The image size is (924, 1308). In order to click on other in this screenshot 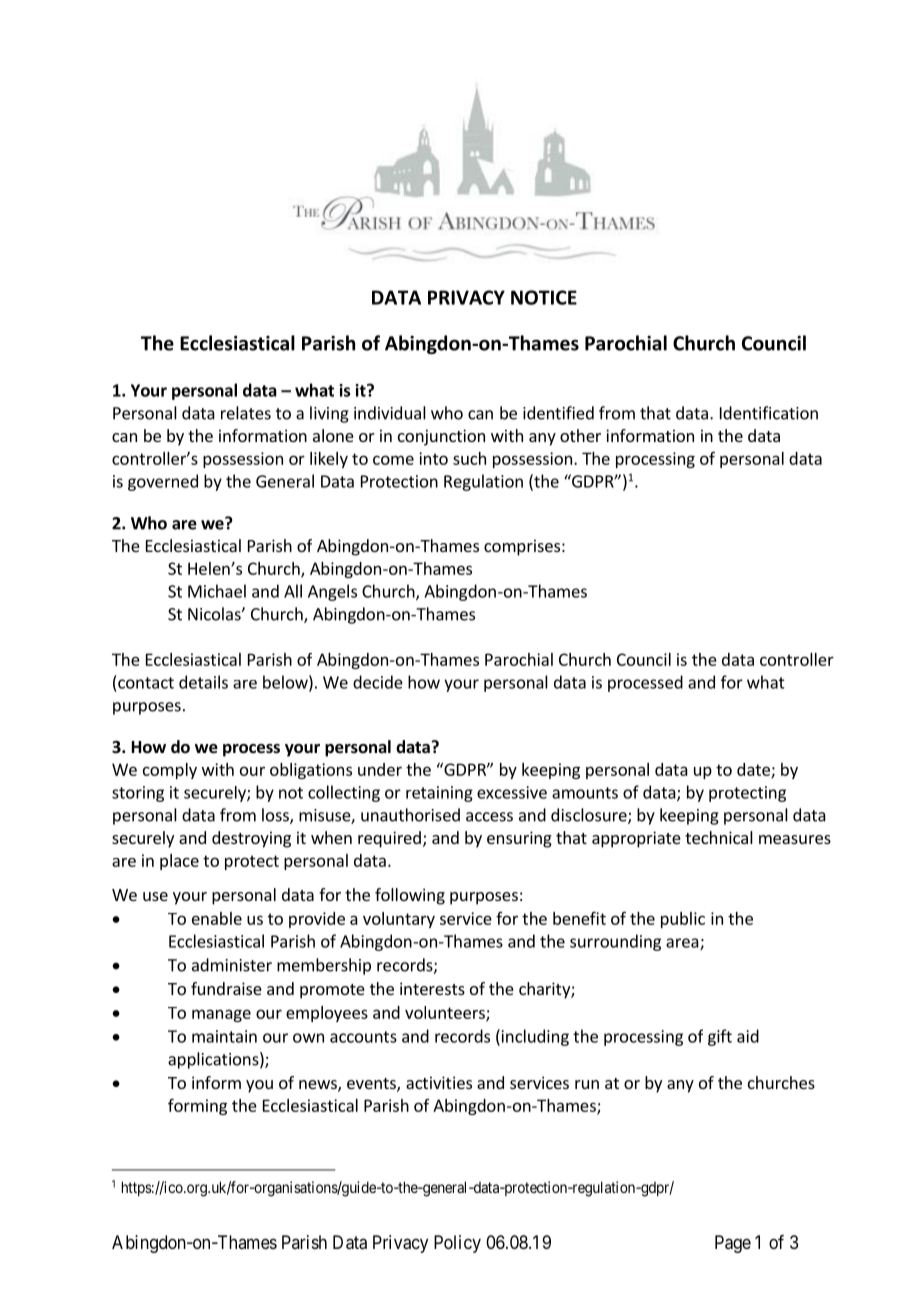, I will do `click(580, 435)`.
